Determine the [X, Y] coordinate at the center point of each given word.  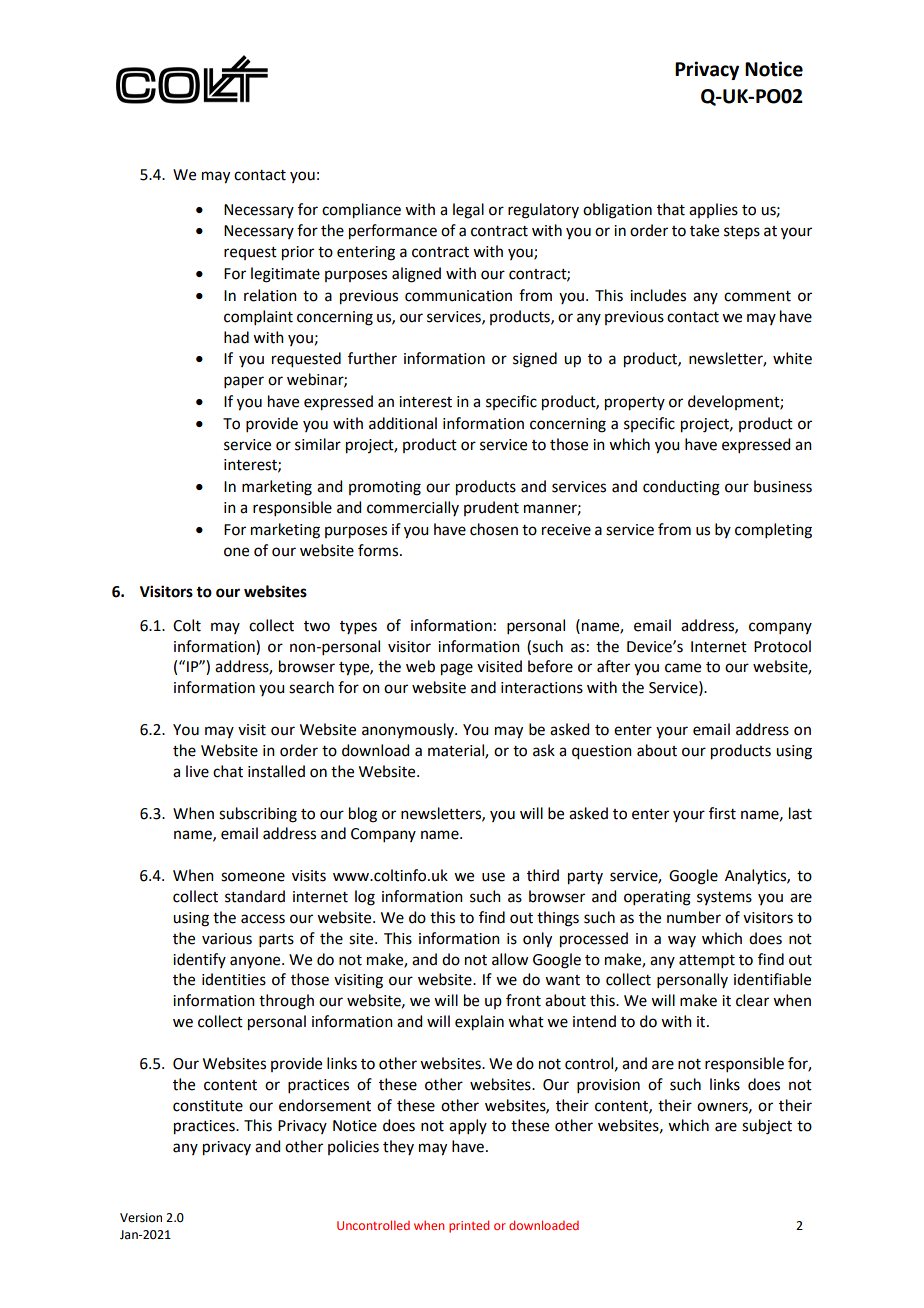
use [493, 877]
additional [403, 423]
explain [479, 1023]
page [457, 669]
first [722, 813]
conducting [681, 488]
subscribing [258, 815]
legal [468, 211]
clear [752, 1000]
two [317, 626]
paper [244, 382]
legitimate [285, 275]
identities [234, 979]
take [704, 230]
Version [141, 1218]
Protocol [782, 646]
